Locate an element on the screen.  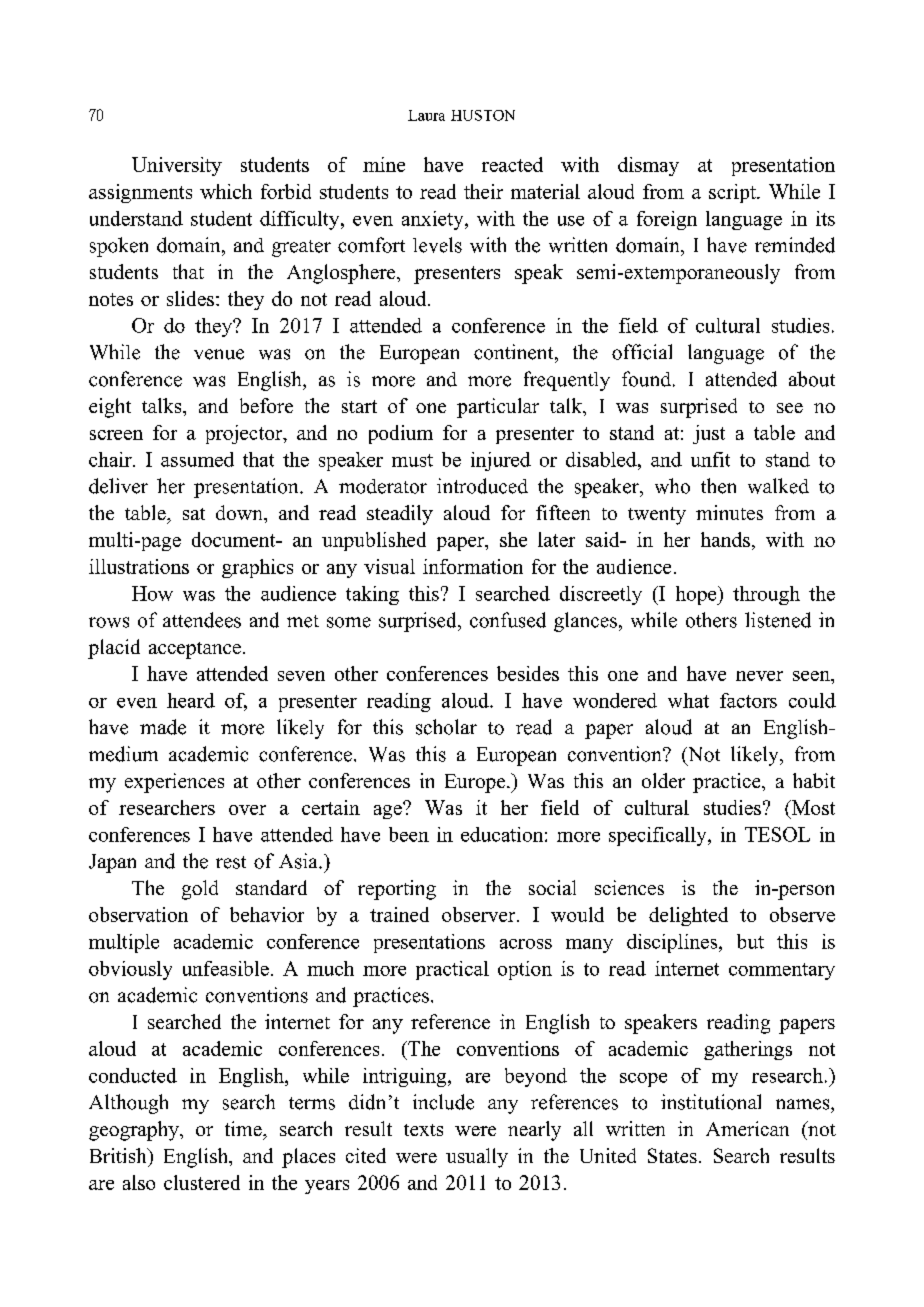
HUSTON is located at coordinates (483, 115).
